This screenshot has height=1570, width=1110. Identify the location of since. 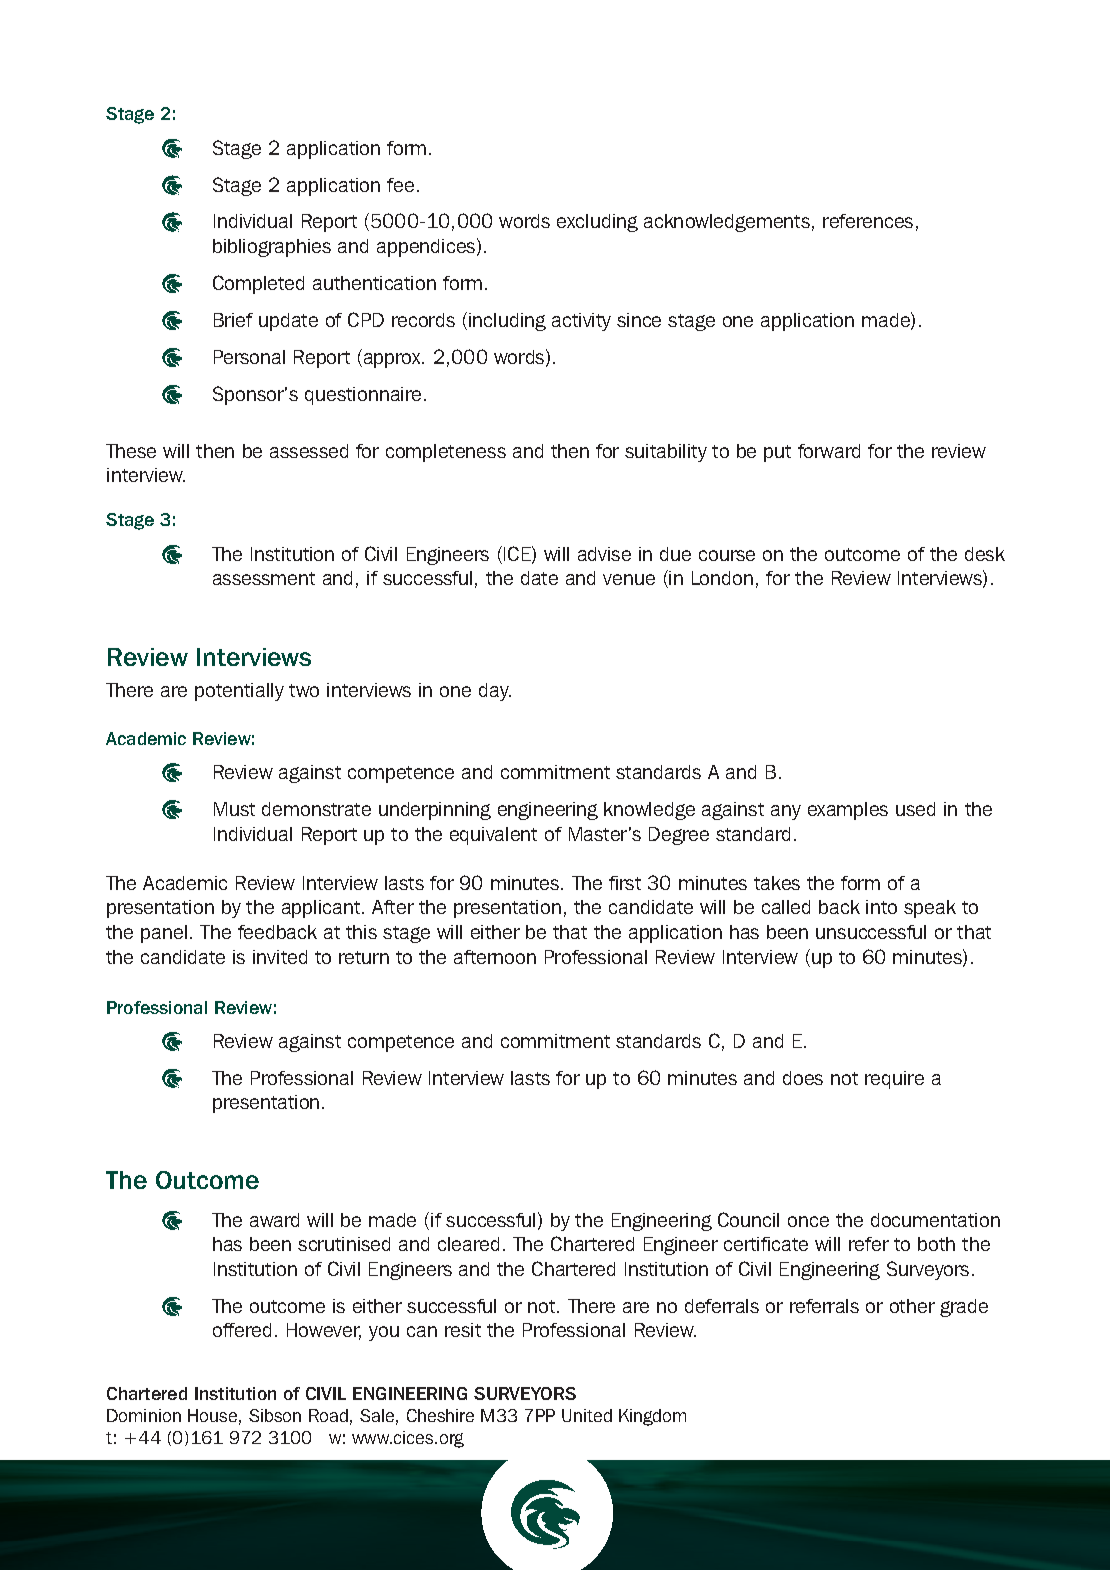
(639, 320).
